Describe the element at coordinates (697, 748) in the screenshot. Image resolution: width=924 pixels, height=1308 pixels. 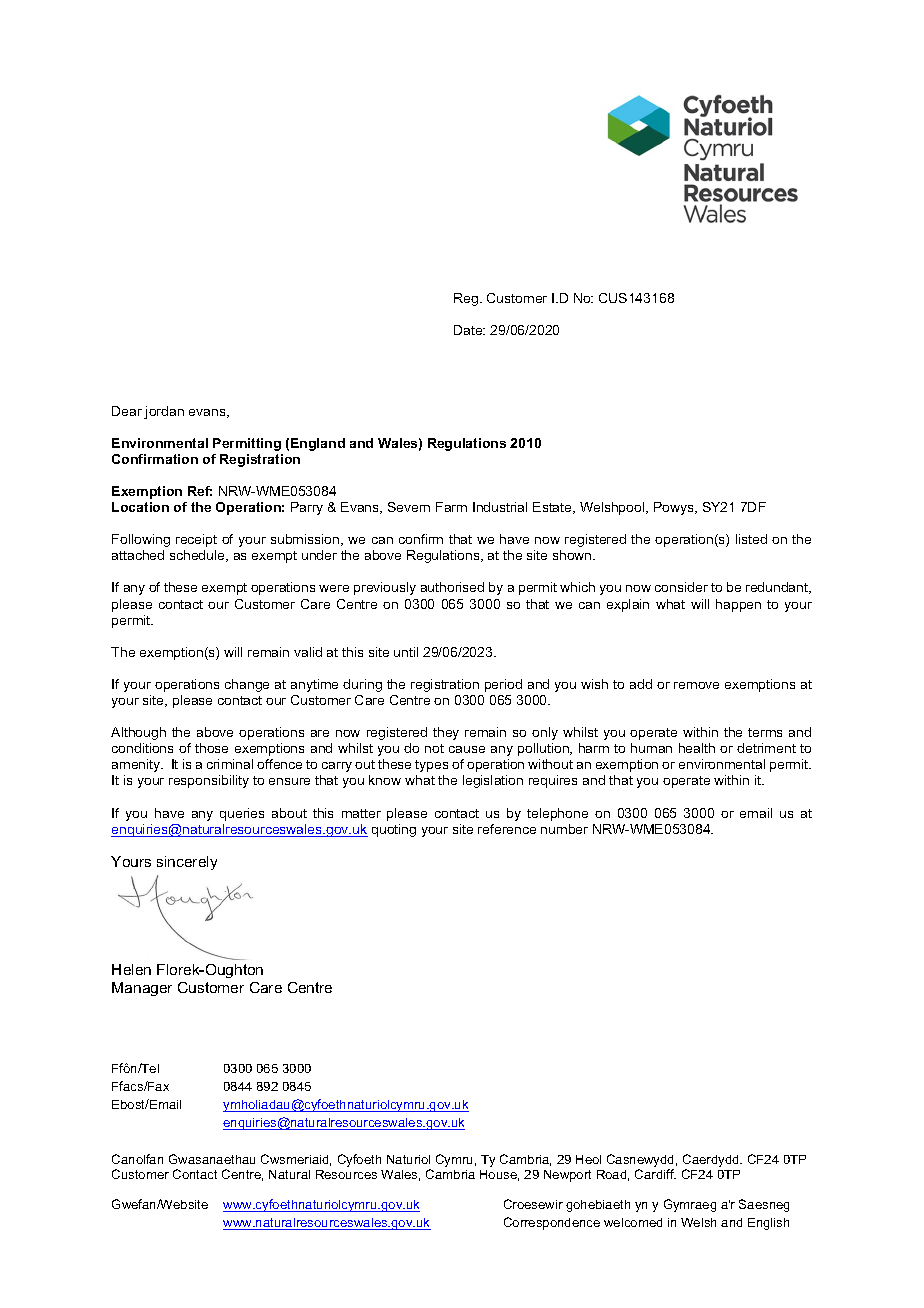
I see `health` at that location.
